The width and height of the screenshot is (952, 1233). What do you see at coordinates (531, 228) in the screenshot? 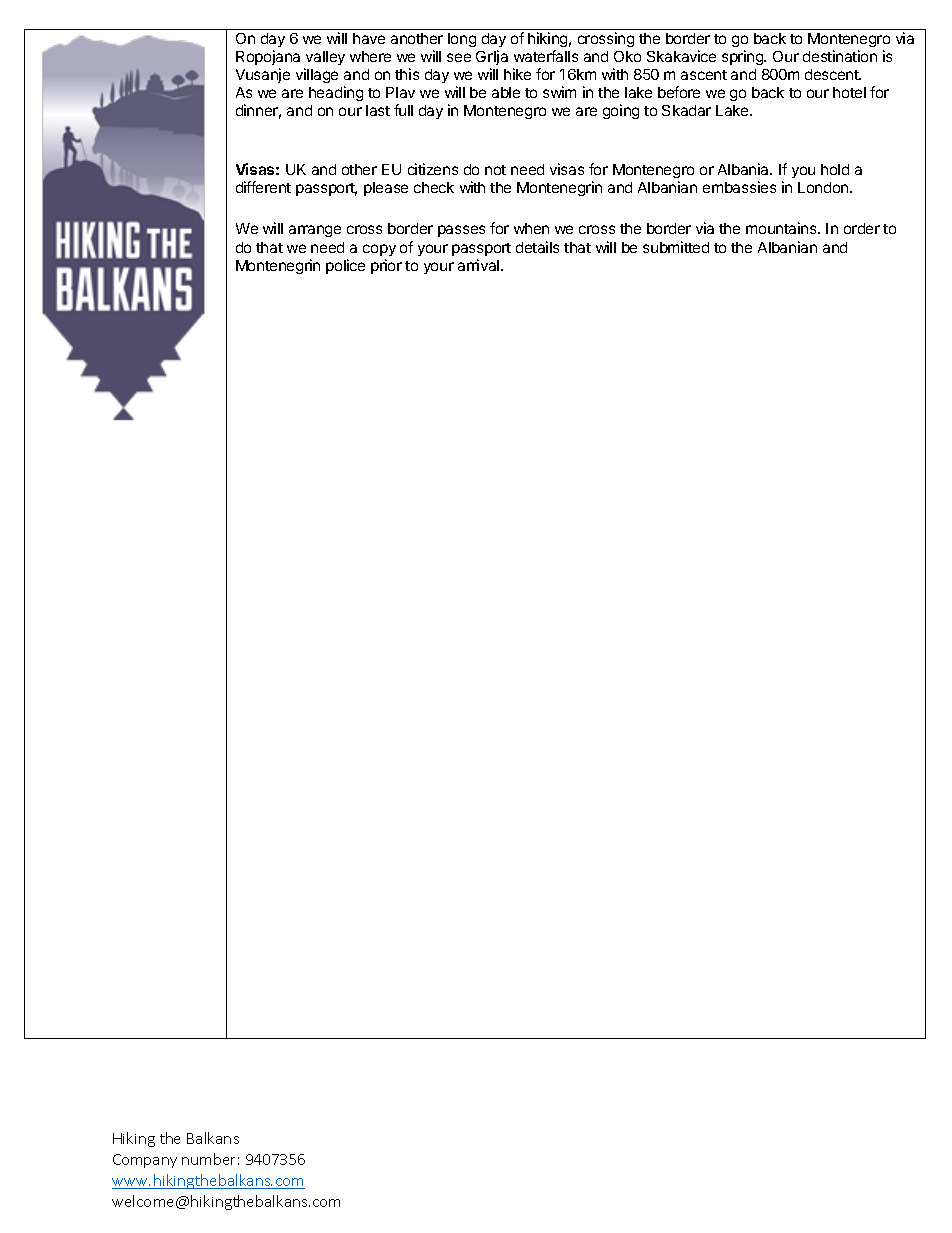
I see `when` at bounding box center [531, 228].
